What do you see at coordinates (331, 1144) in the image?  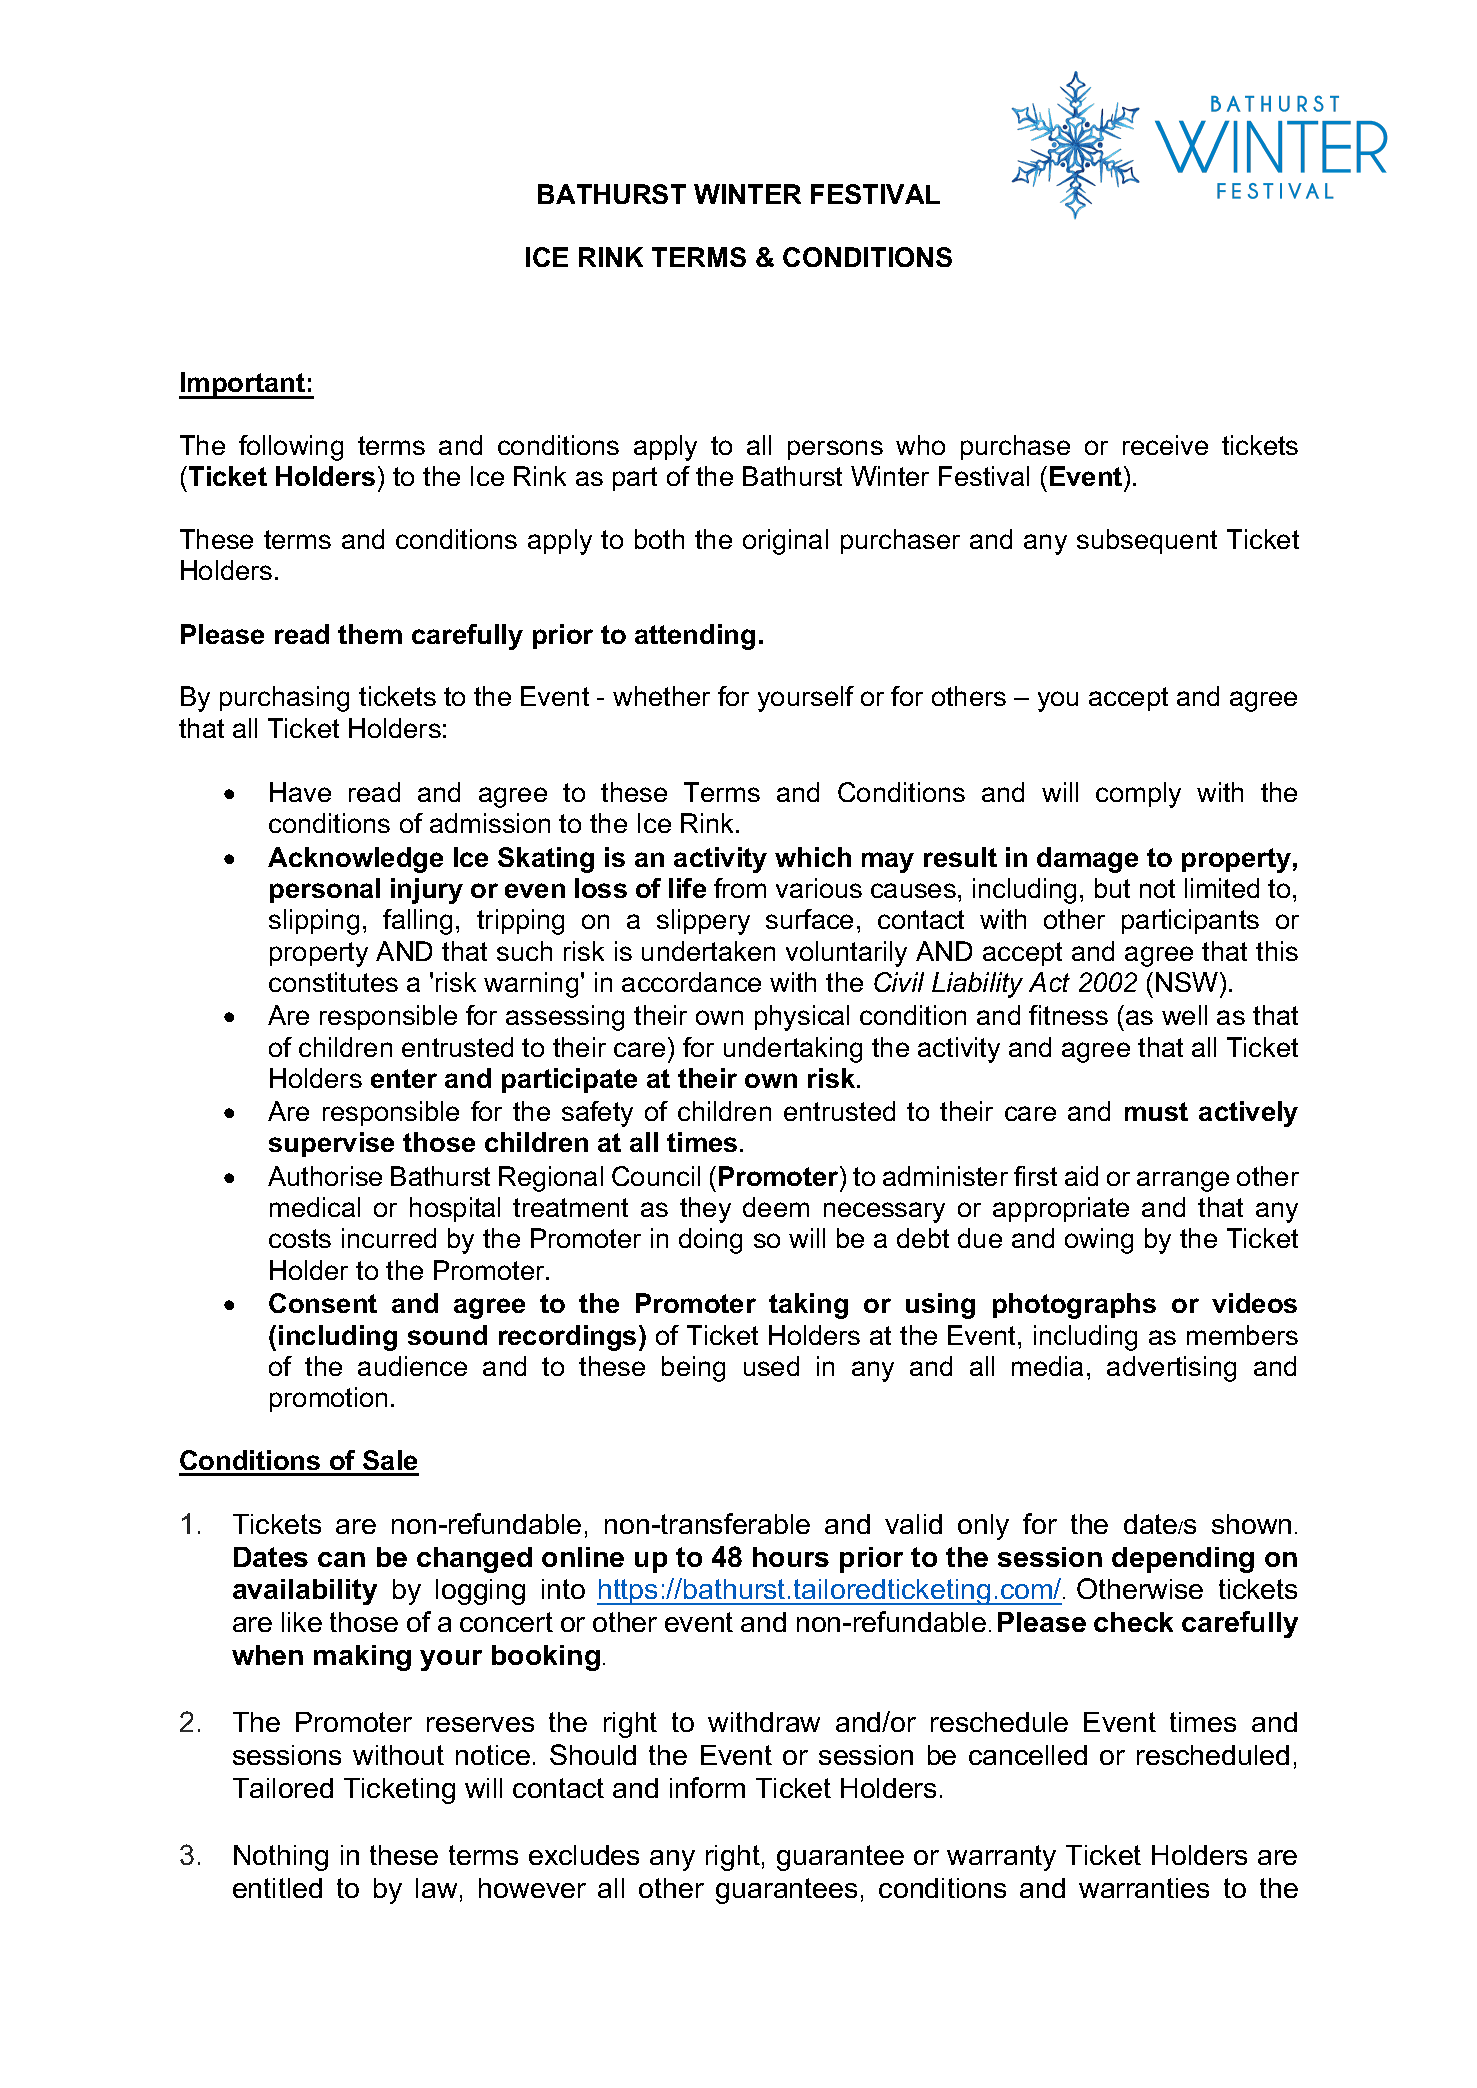 I see `supervise` at bounding box center [331, 1144].
